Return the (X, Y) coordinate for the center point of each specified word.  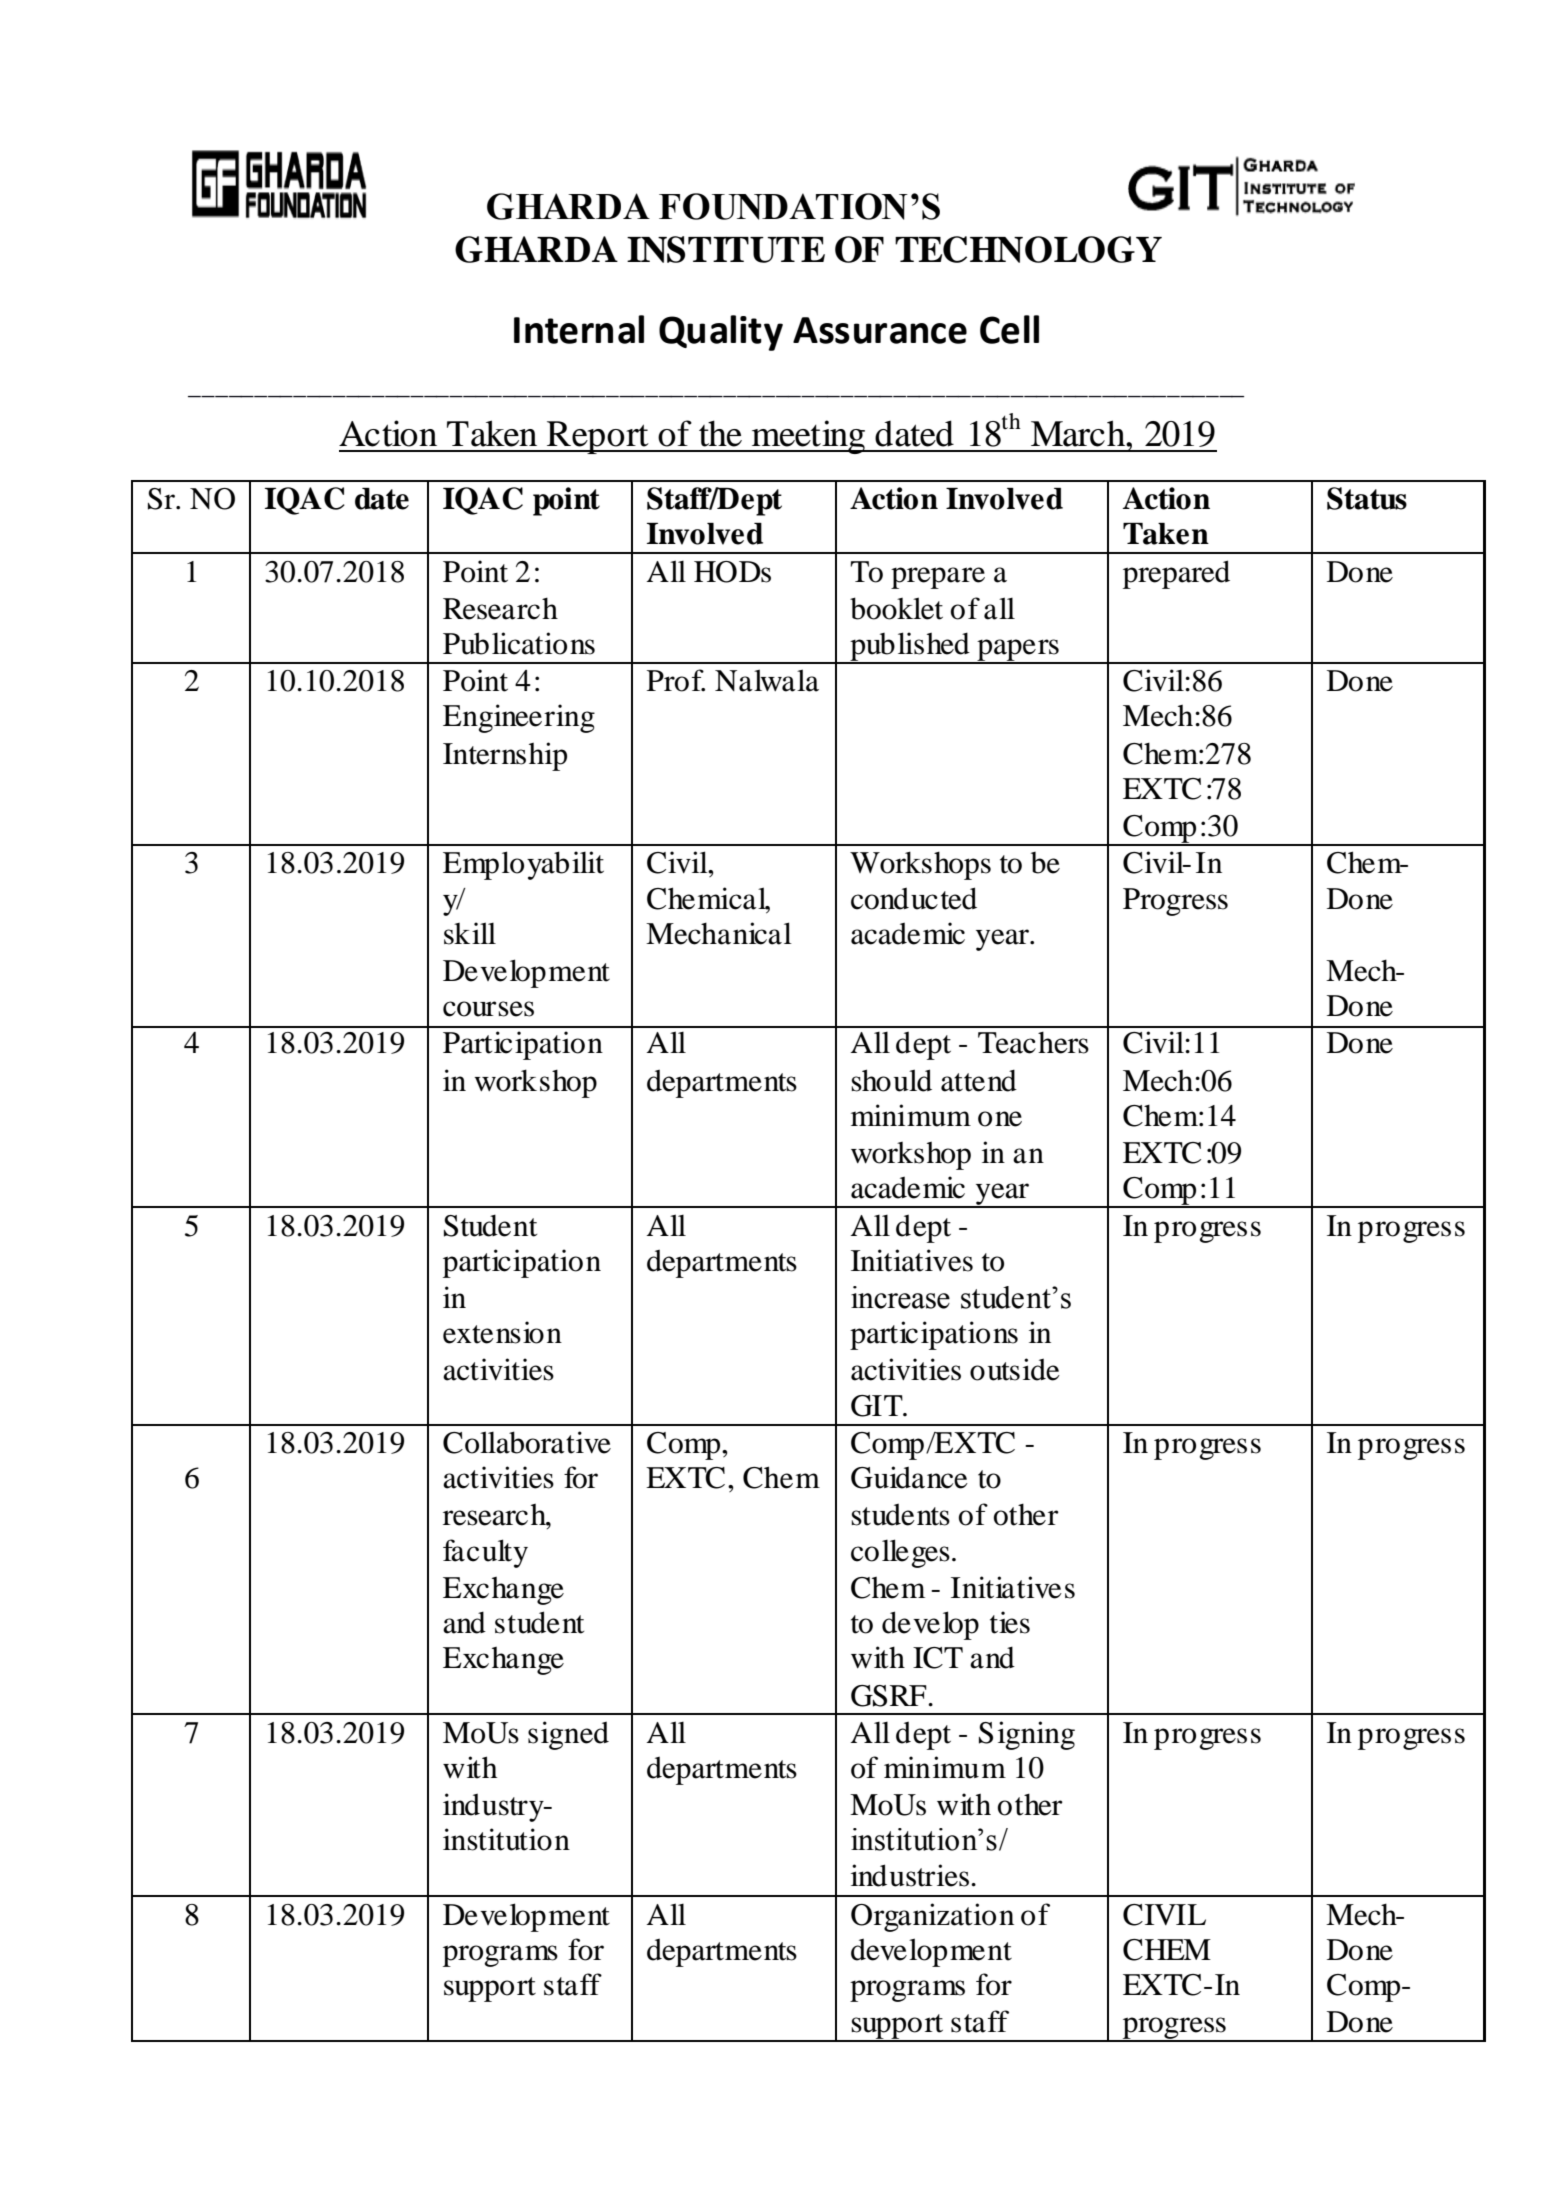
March (1079, 433)
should (891, 1080)
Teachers (1033, 1043)
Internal (579, 329)
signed (568, 1735)
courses (488, 1009)
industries (910, 1875)
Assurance (880, 330)
